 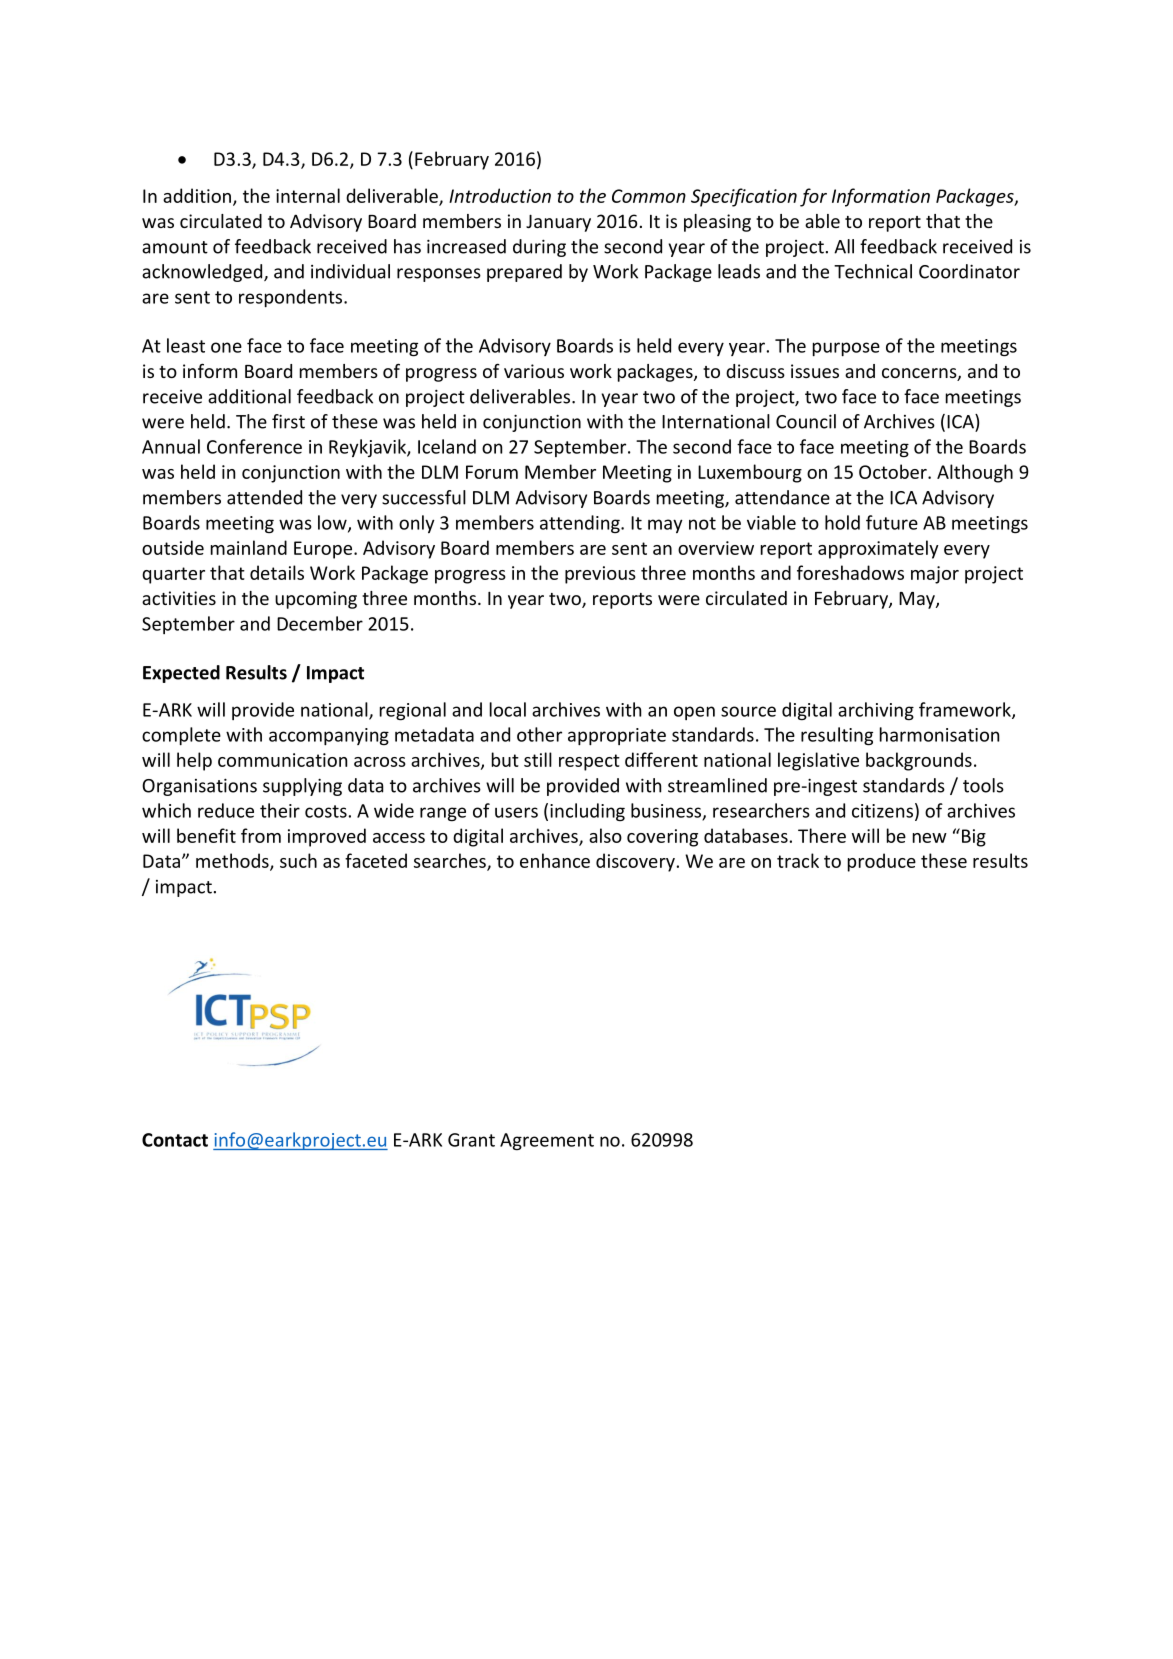 What do you see at coordinates (547, 1141) in the page?
I see `Agreement` at bounding box center [547, 1141].
